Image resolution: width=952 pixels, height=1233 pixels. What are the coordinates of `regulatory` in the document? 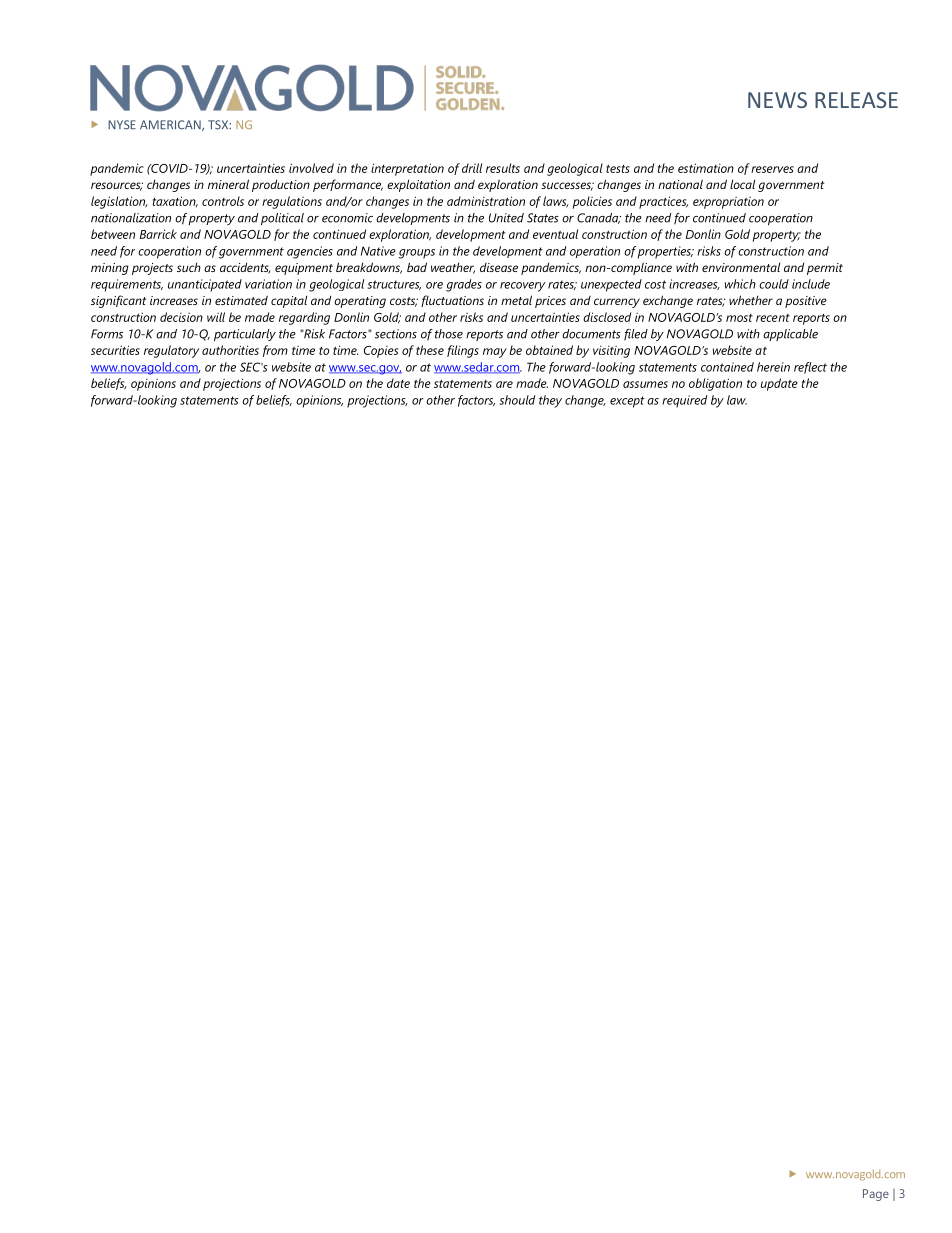 It's located at (171, 351).
